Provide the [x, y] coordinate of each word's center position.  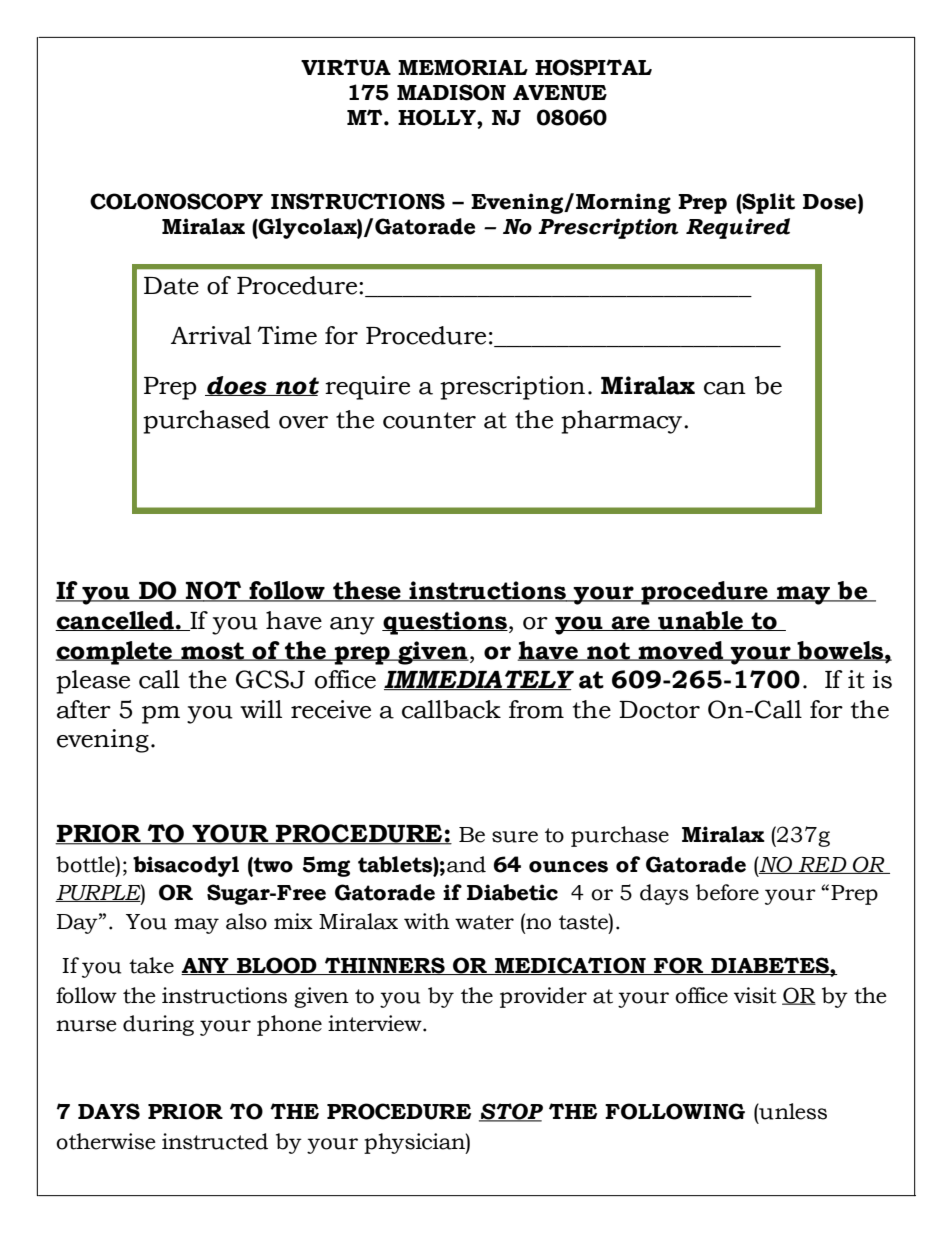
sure [515, 837]
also [246, 921]
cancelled [115, 621]
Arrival [211, 335]
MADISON [451, 92]
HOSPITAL [593, 67]
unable [700, 621]
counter [429, 420]
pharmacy [623, 422]
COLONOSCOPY [176, 201]
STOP [511, 1112]
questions [445, 623]
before [727, 892]
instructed [215, 1141]
